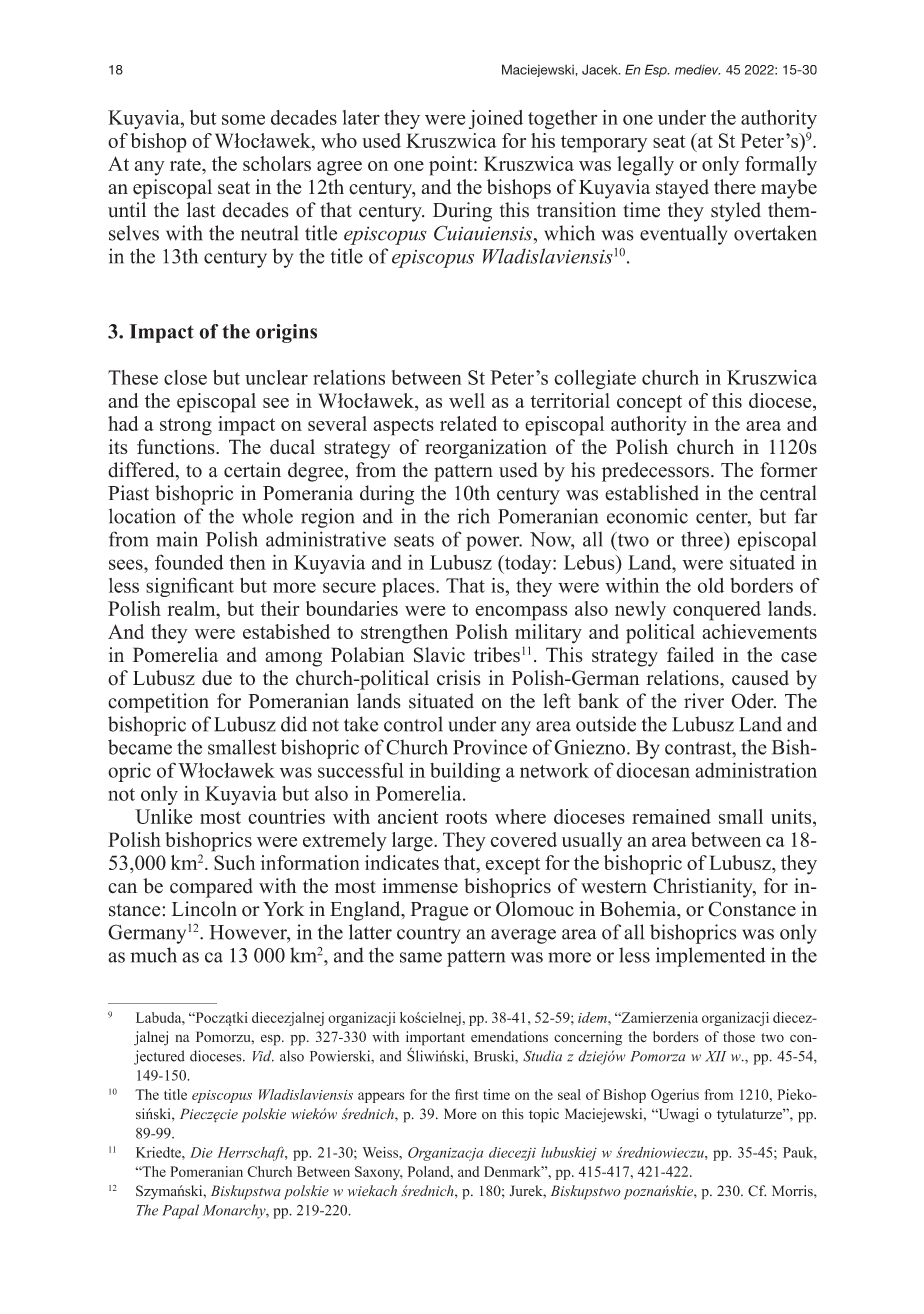 The image size is (924, 1314). I want to click on conquered, so click(717, 611).
